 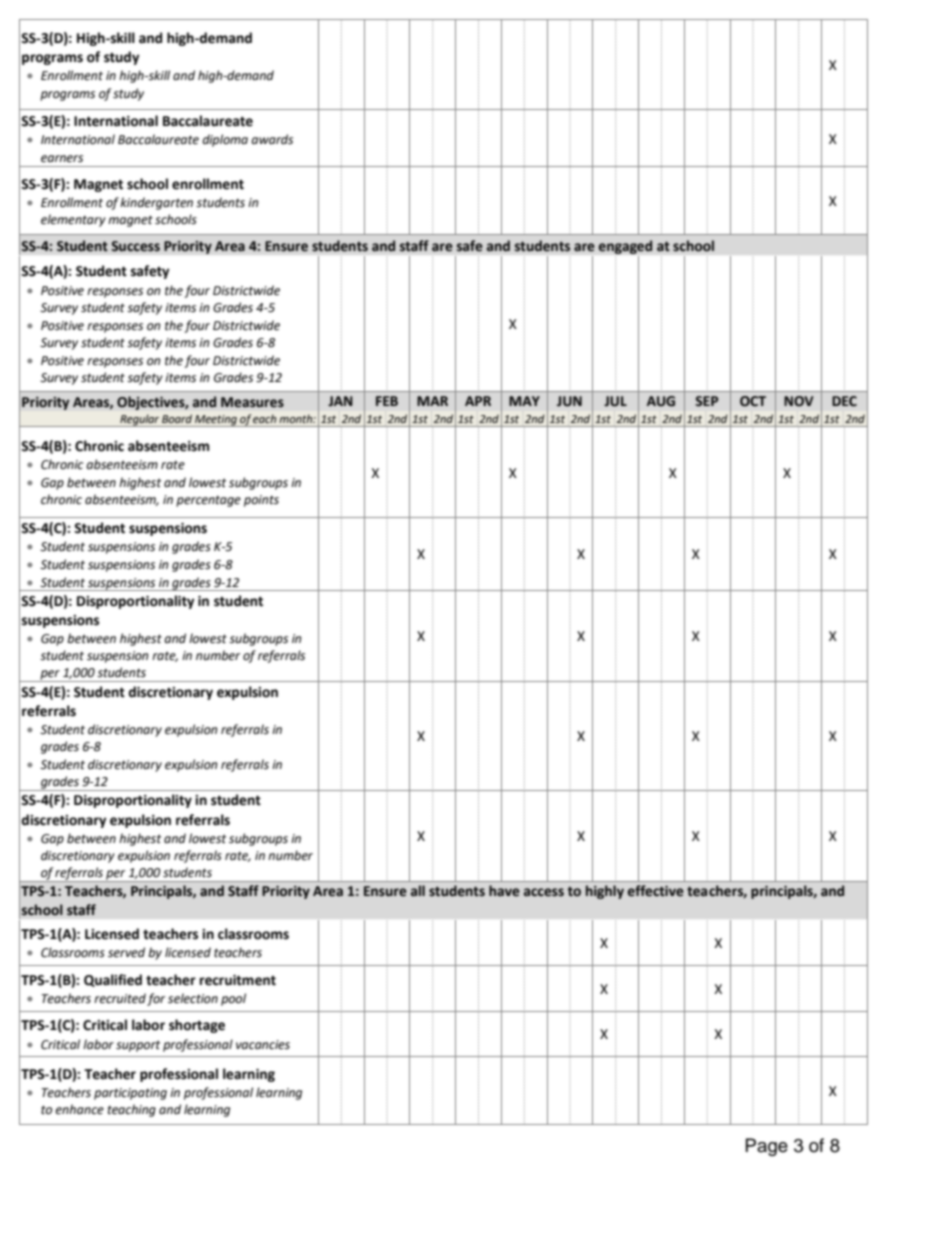 What do you see at coordinates (272, 139) in the screenshot?
I see `awards` at bounding box center [272, 139].
